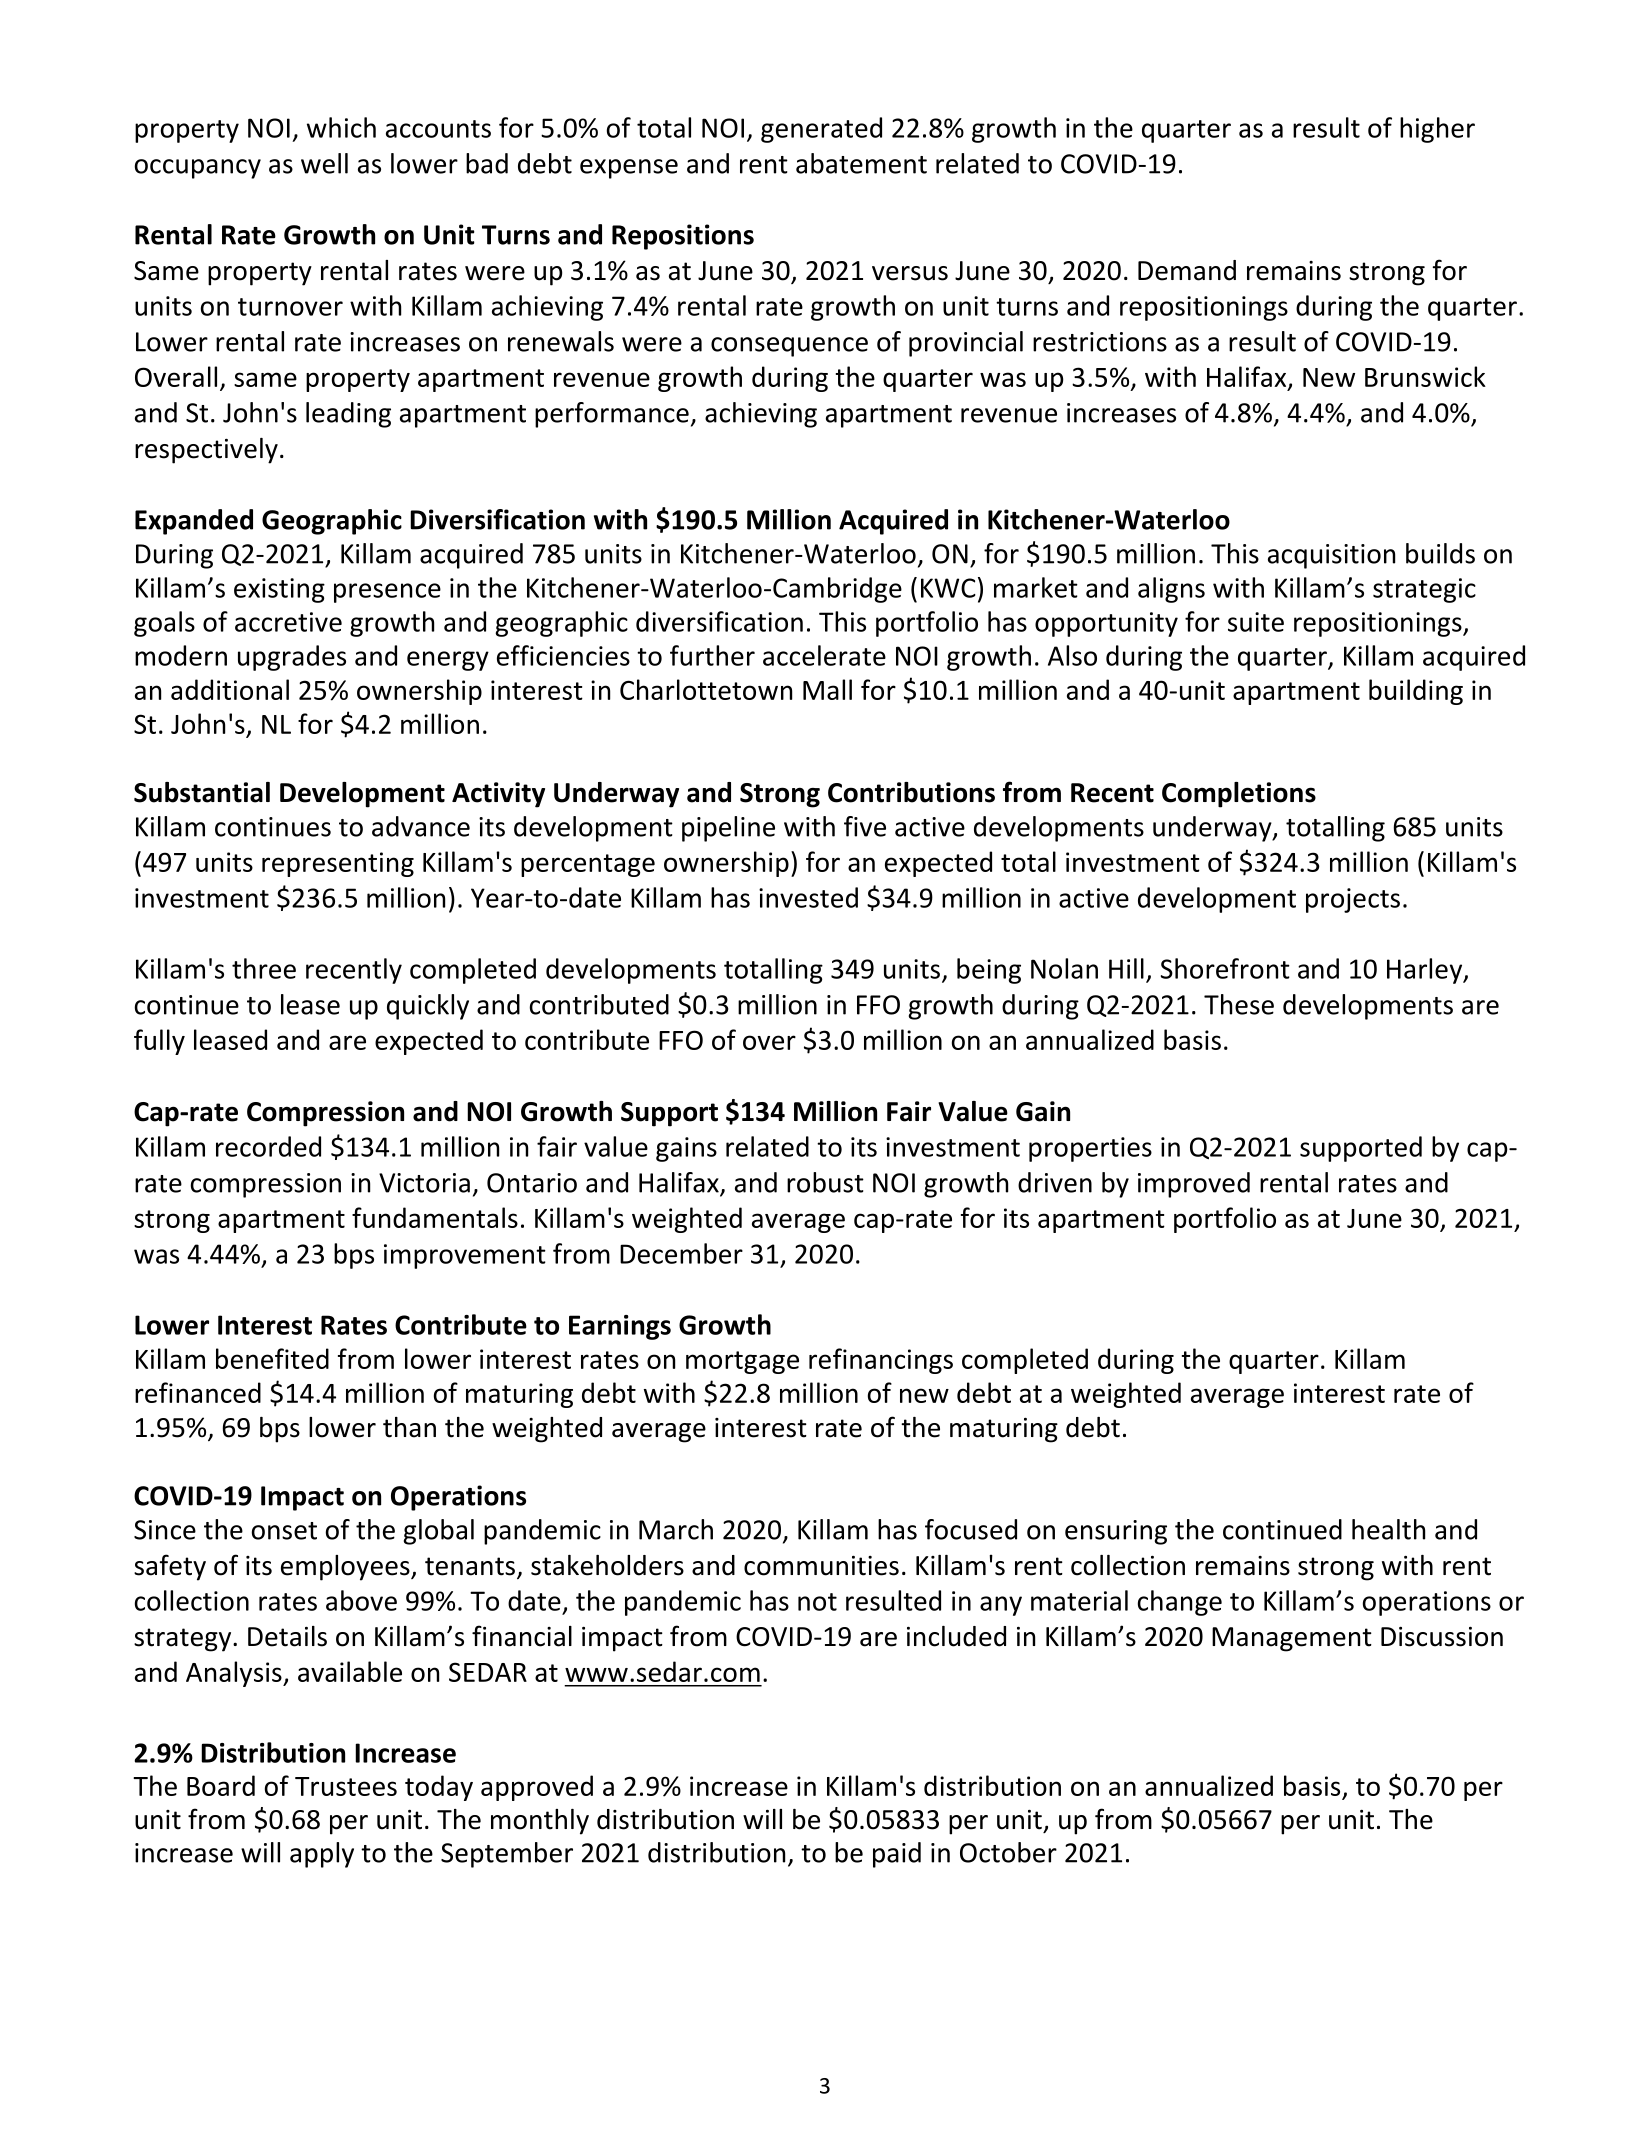 The width and height of the document is (1650, 2136). What do you see at coordinates (1437, 130) in the document?
I see `higher` at bounding box center [1437, 130].
